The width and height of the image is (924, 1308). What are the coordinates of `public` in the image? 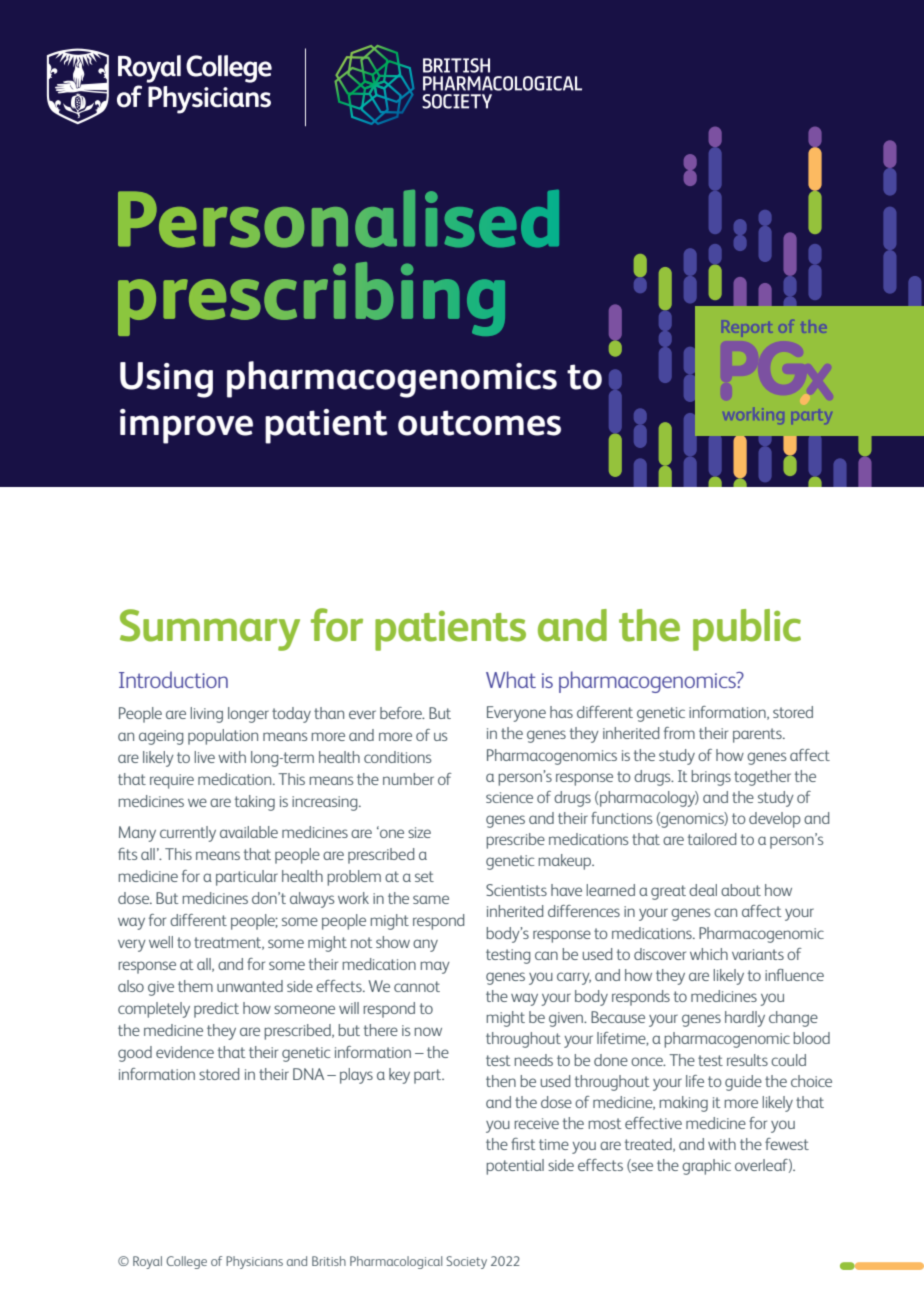 It's located at (747, 630).
